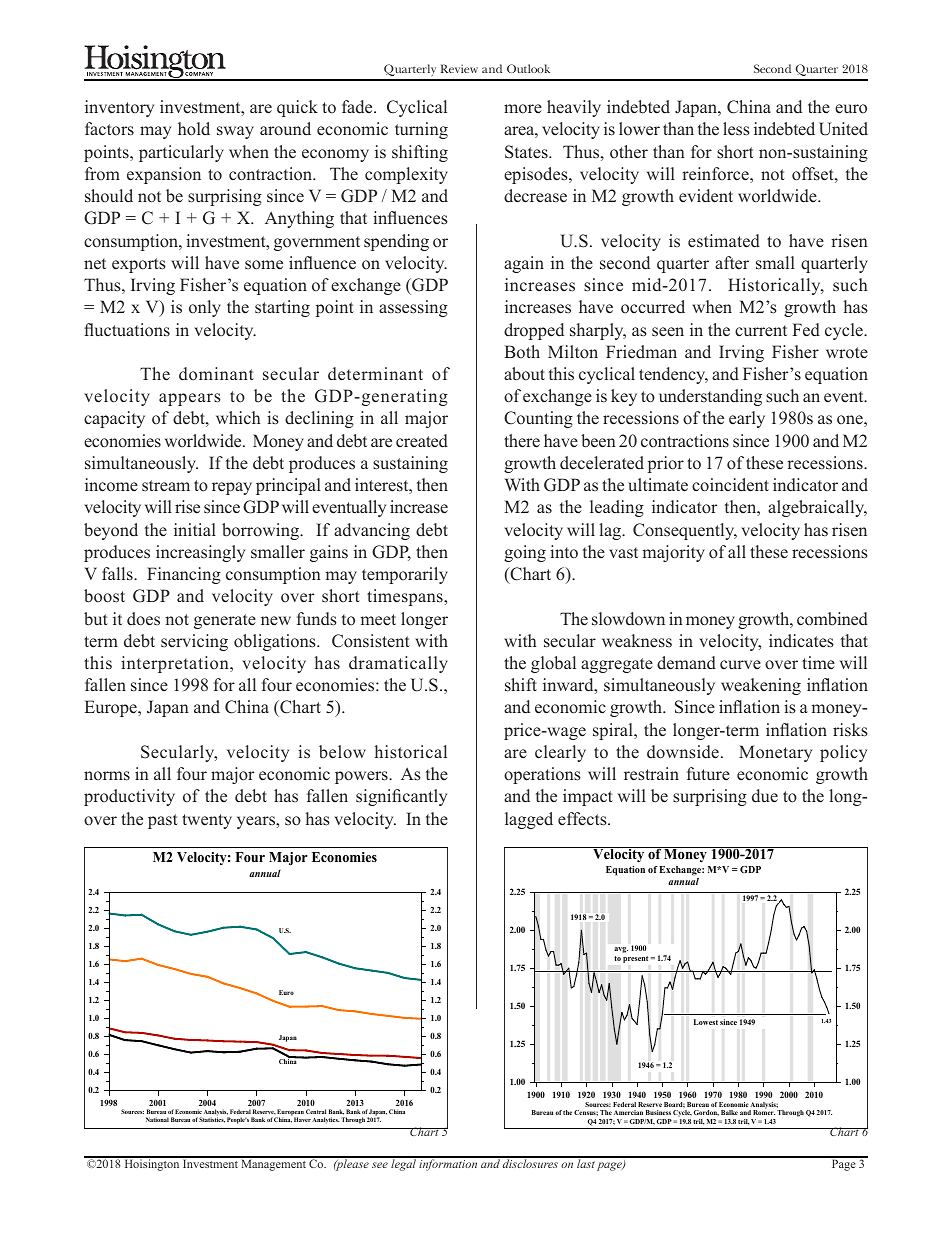 This screenshot has height=1233, width=952. I want to click on Lowest, so click(706, 1022).
